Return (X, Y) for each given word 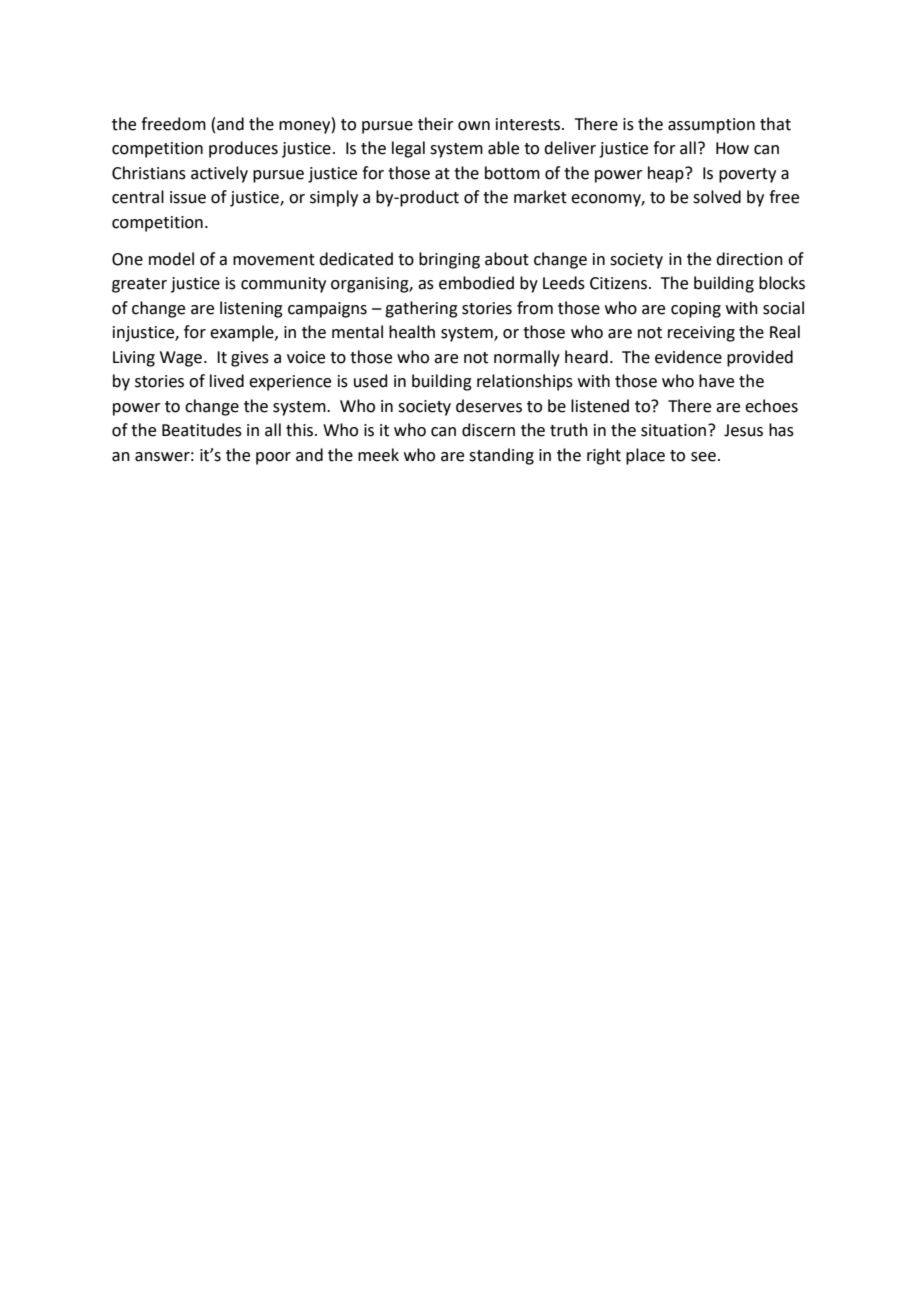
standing (501, 456)
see (703, 457)
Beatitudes (202, 430)
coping (696, 310)
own (474, 126)
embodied (476, 283)
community (283, 285)
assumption (711, 126)
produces (243, 149)
